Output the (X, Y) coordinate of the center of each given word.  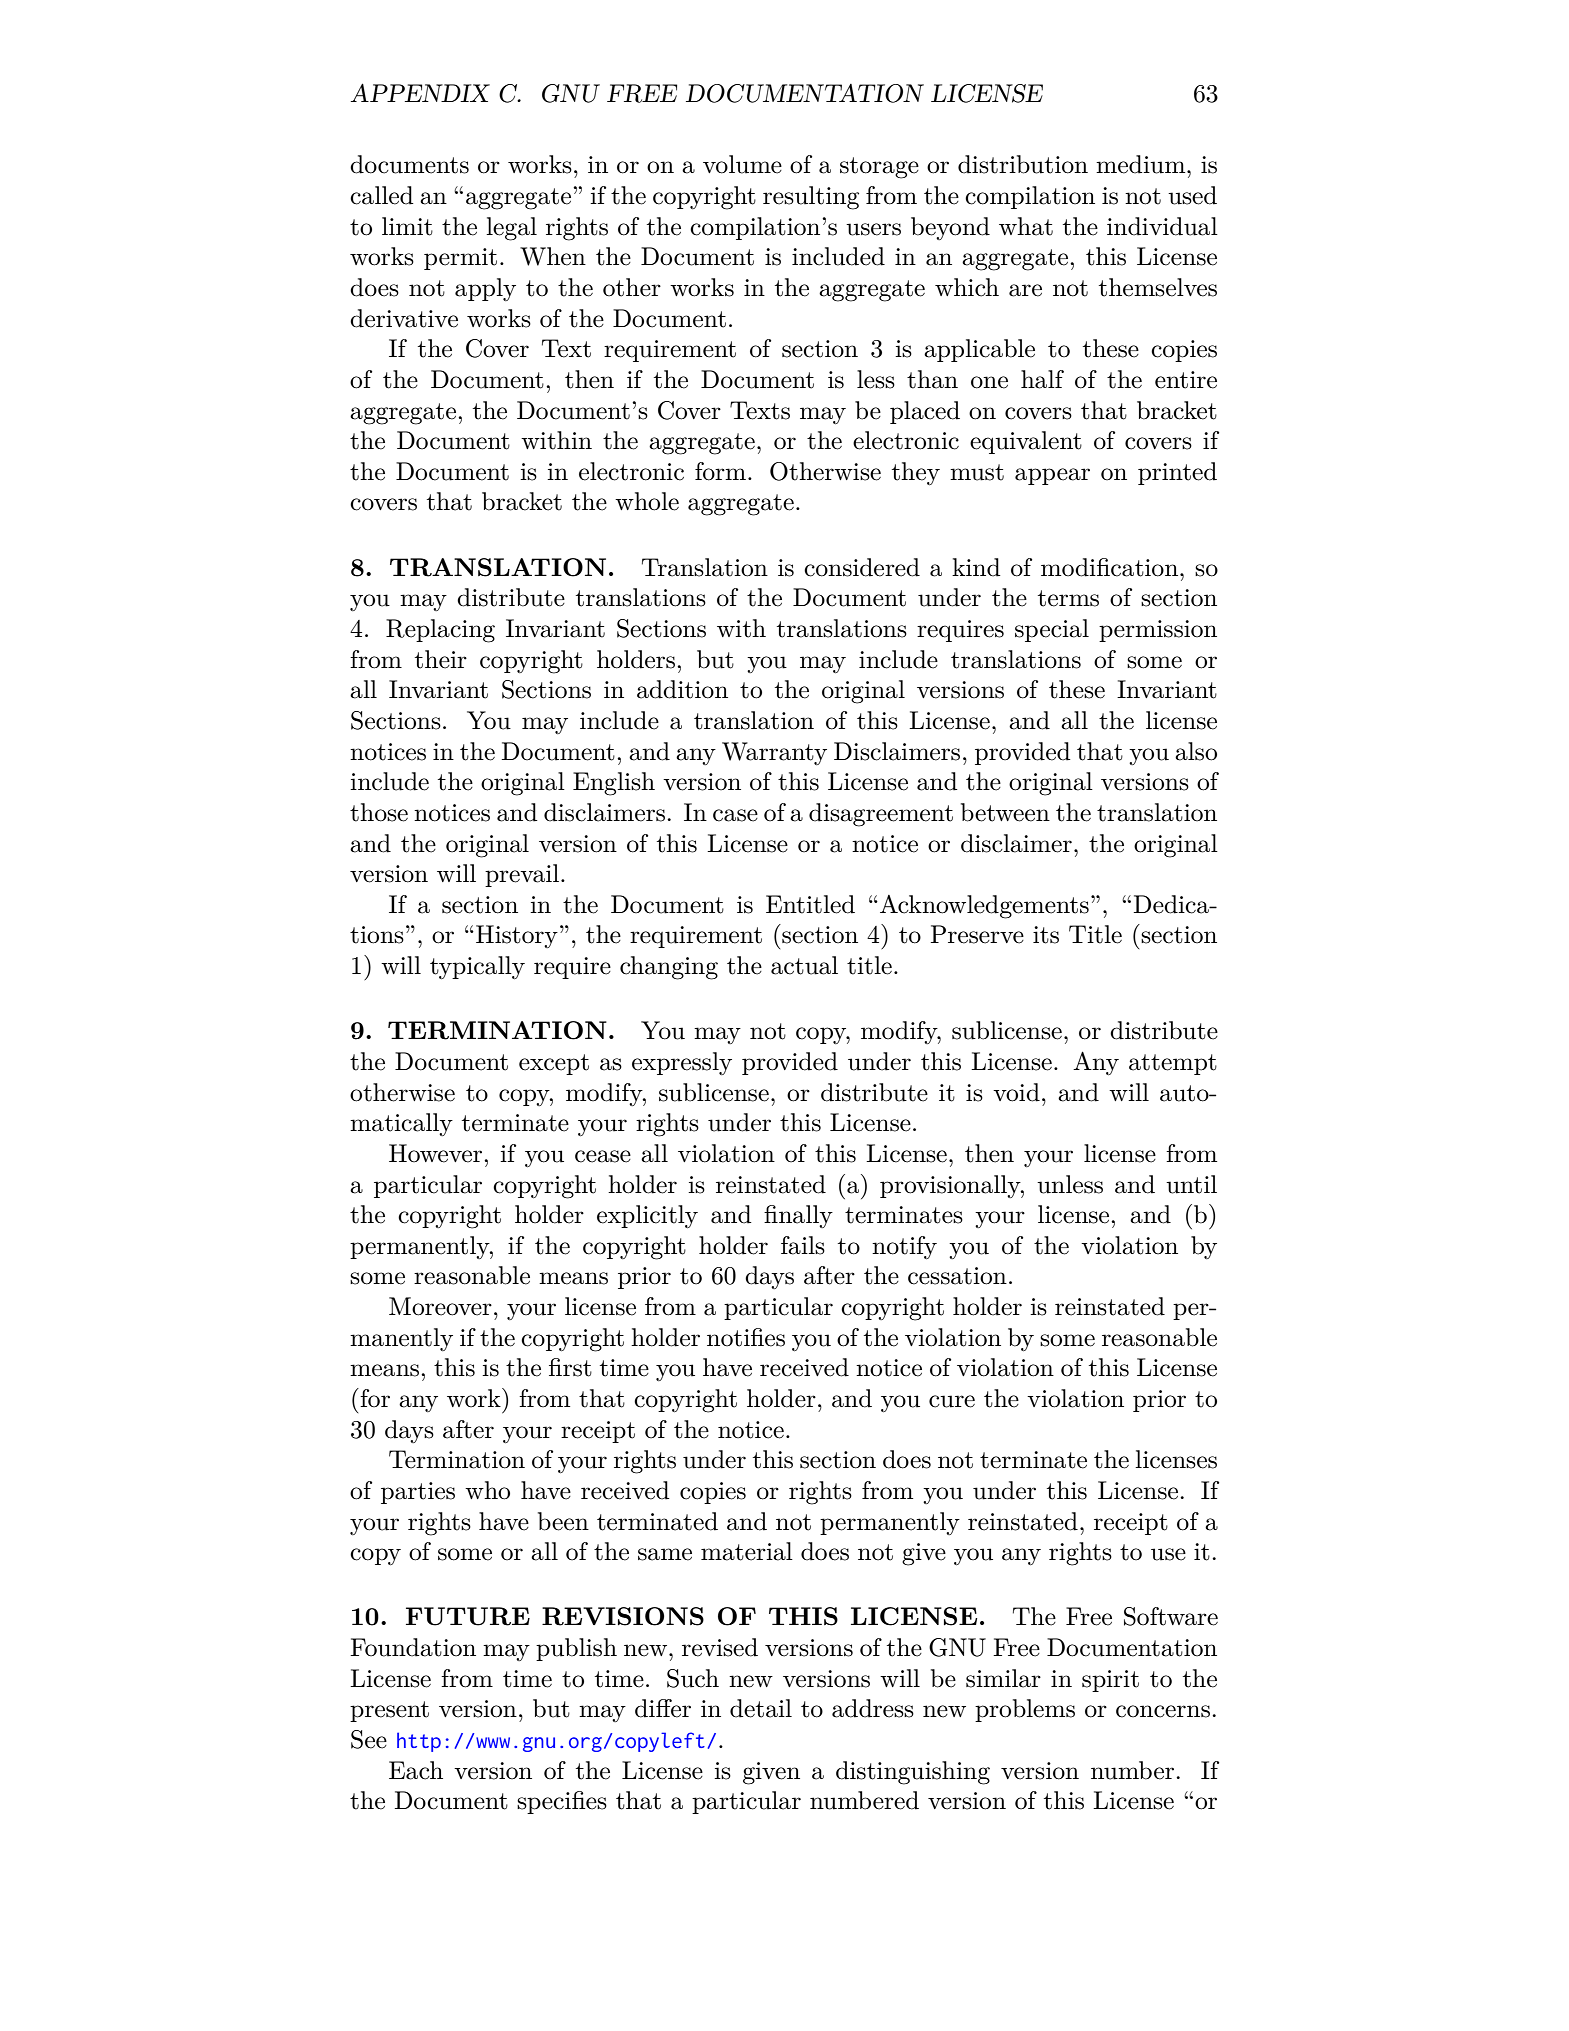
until (1191, 1184)
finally (798, 1216)
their (441, 659)
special (1052, 630)
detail (761, 1708)
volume (742, 164)
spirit (1110, 1681)
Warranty (774, 753)
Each (416, 1770)
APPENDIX (420, 92)
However (437, 1153)
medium (1142, 164)
